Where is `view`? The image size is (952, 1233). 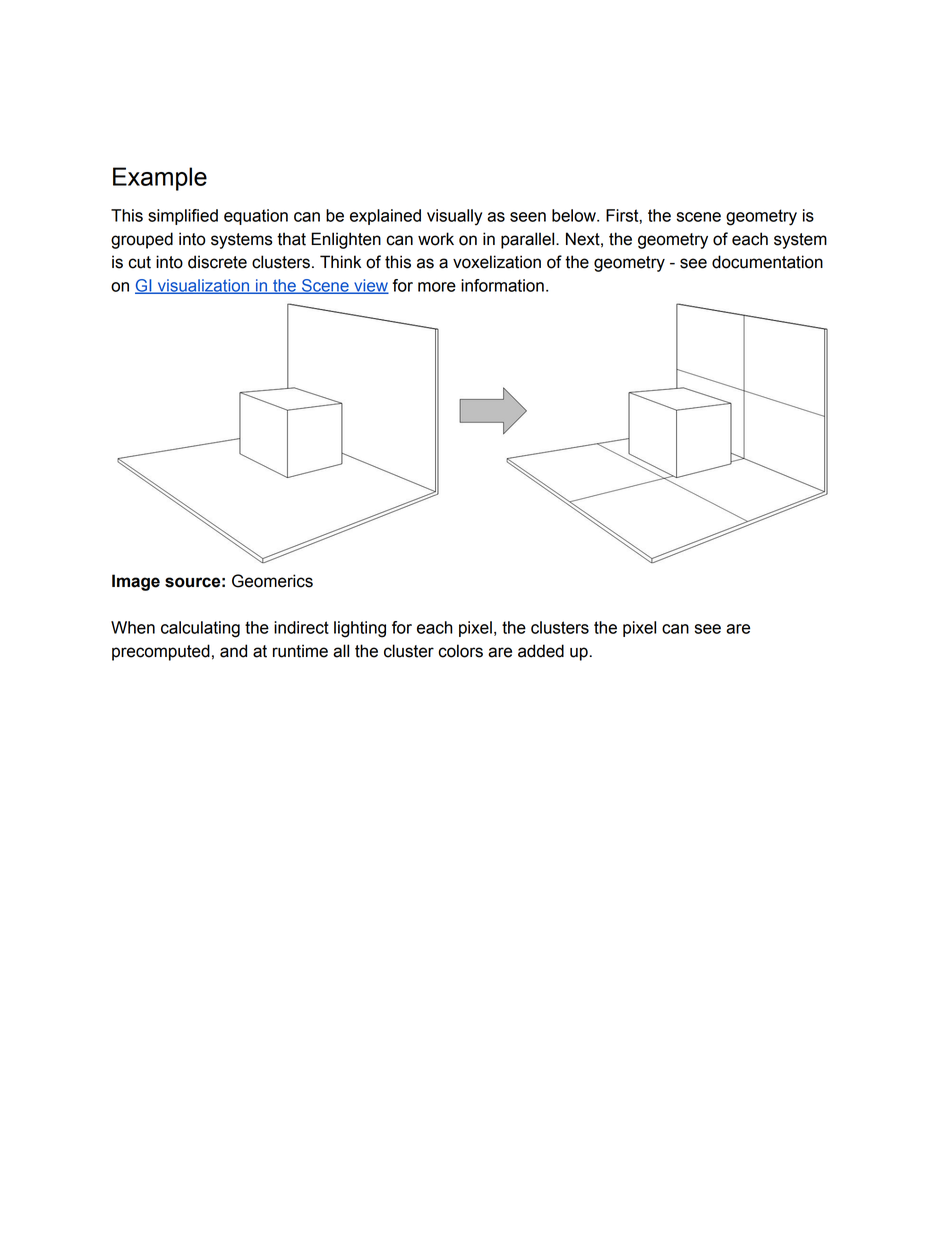 view is located at coordinates (370, 286).
